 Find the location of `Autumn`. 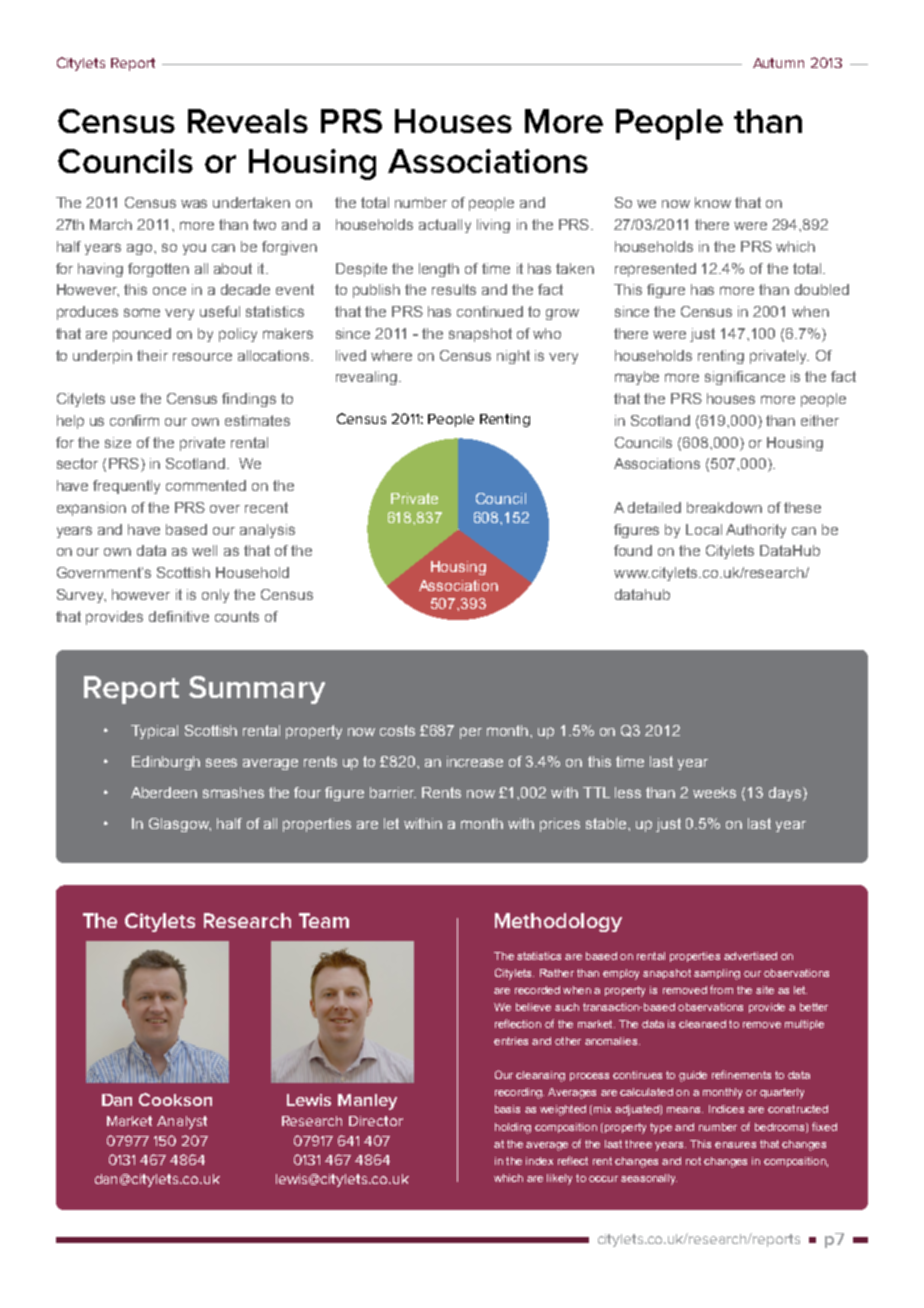

Autumn is located at coordinates (778, 63).
